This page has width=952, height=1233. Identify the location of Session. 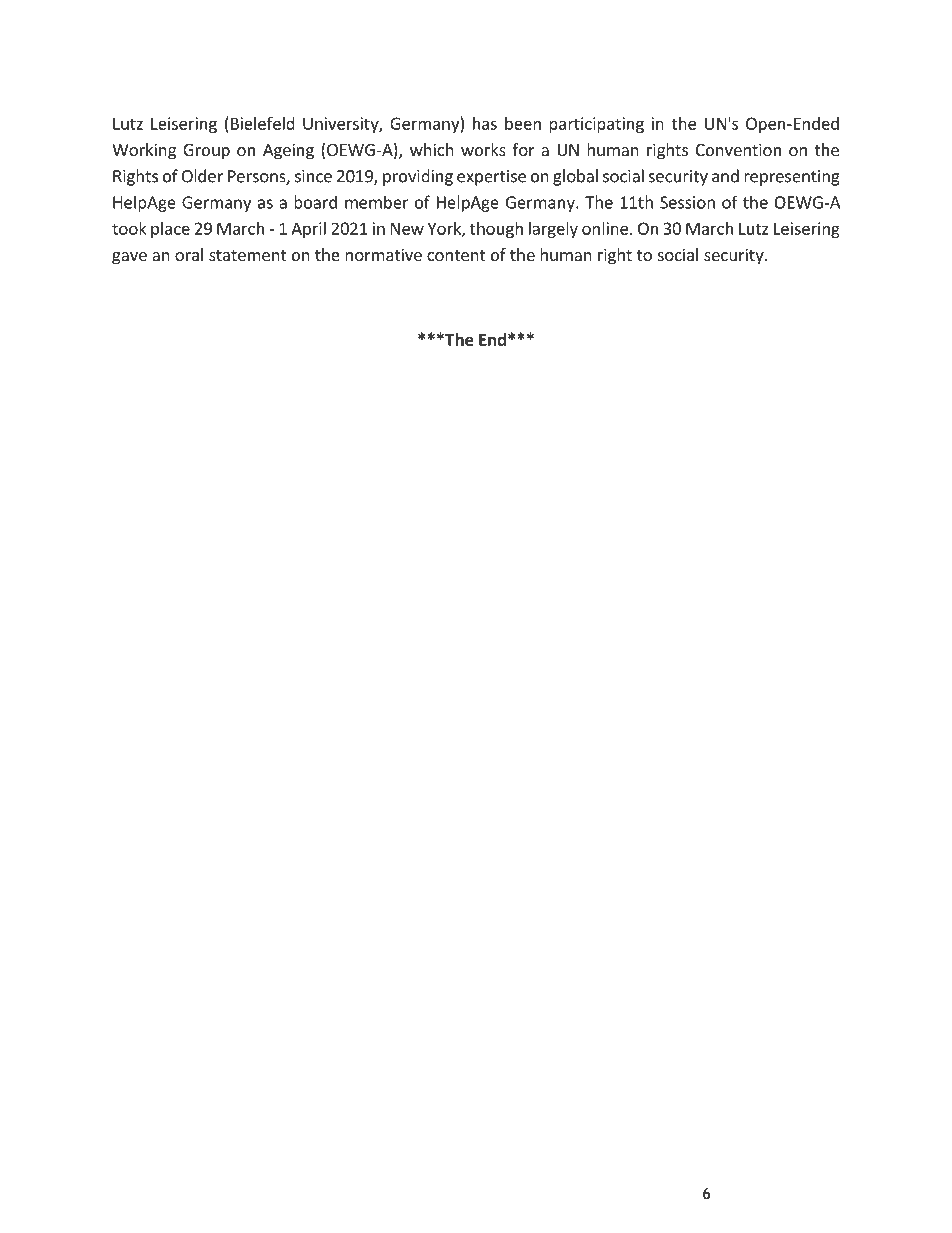
(687, 202).
